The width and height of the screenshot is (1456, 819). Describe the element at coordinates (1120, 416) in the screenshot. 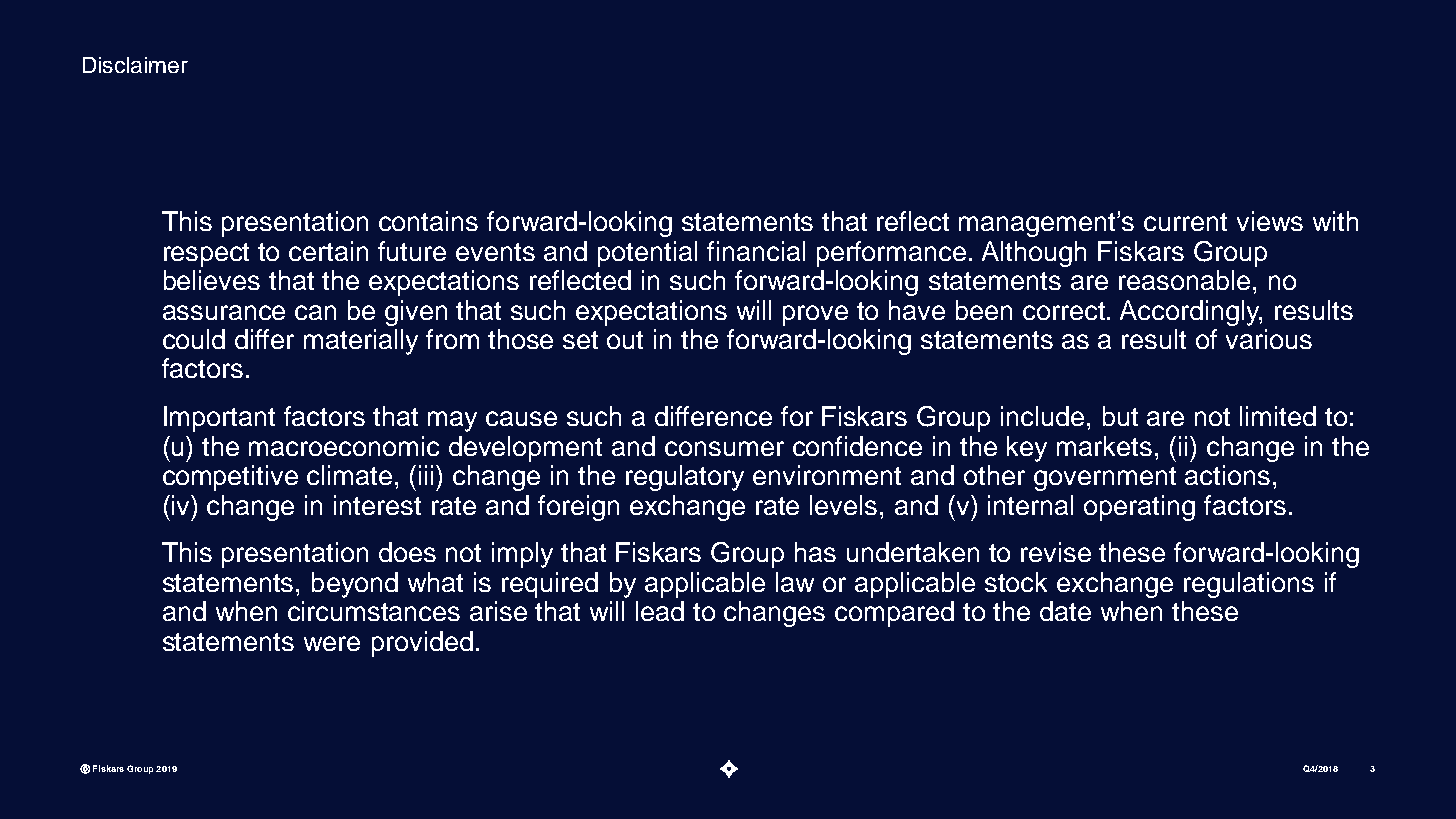

I see `but` at that location.
